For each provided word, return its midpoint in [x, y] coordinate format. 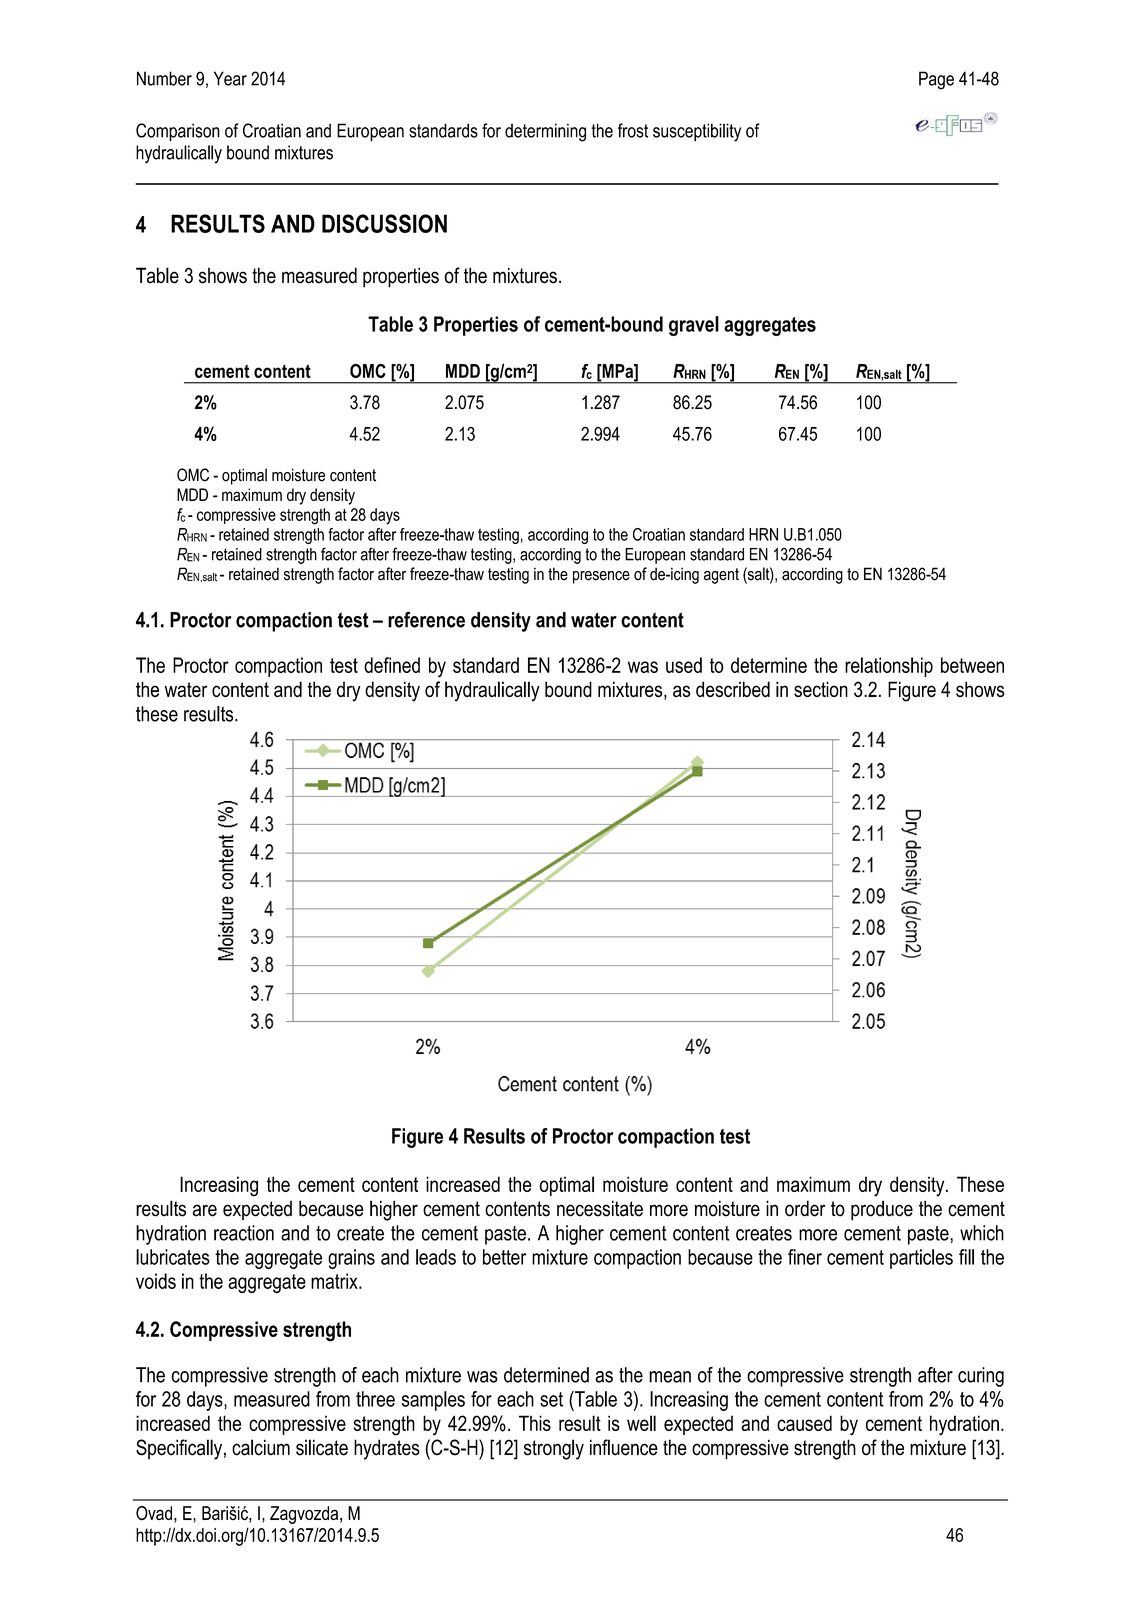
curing [981, 1377]
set [551, 1399]
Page [936, 80]
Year [230, 78]
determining [545, 132]
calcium [261, 1447]
